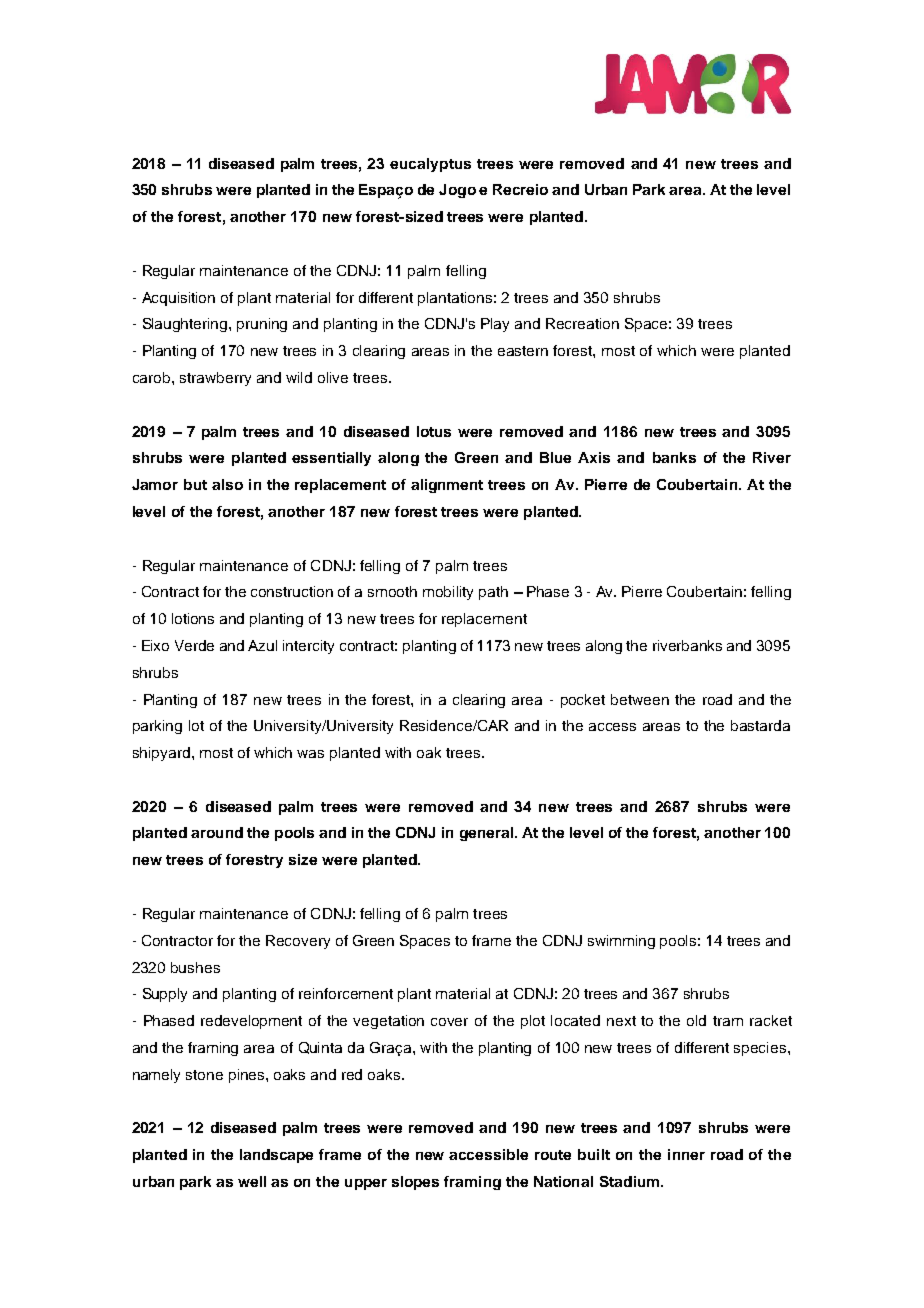  I want to click on inner, so click(686, 1154).
